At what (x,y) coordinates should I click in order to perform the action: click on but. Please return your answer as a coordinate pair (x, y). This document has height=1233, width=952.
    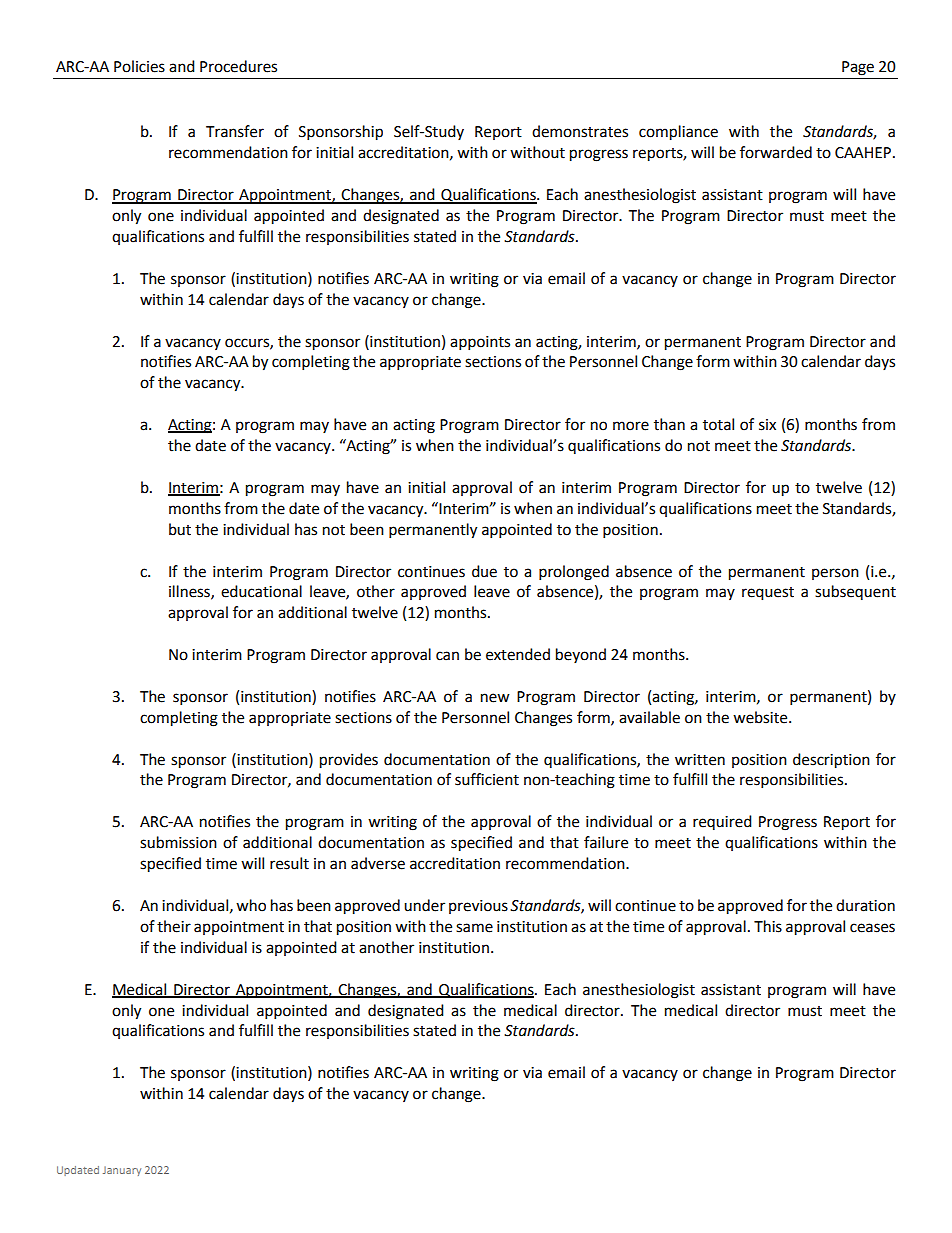
    Looking at the image, I should click on (180, 529).
